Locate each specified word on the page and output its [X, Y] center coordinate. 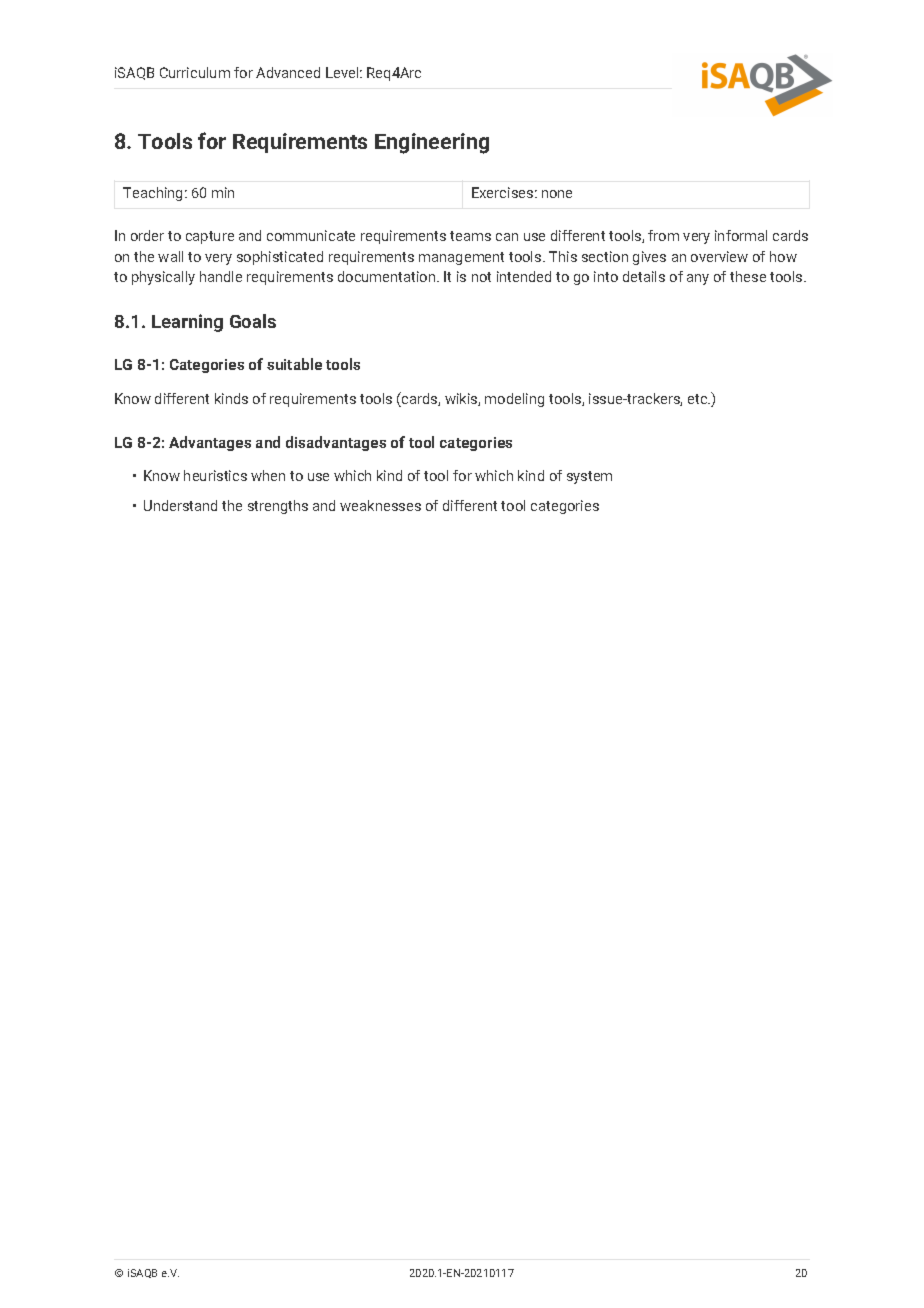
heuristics [215, 475]
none [557, 194]
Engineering [432, 143]
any [698, 279]
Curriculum [195, 72]
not [481, 277]
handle [221, 276]
